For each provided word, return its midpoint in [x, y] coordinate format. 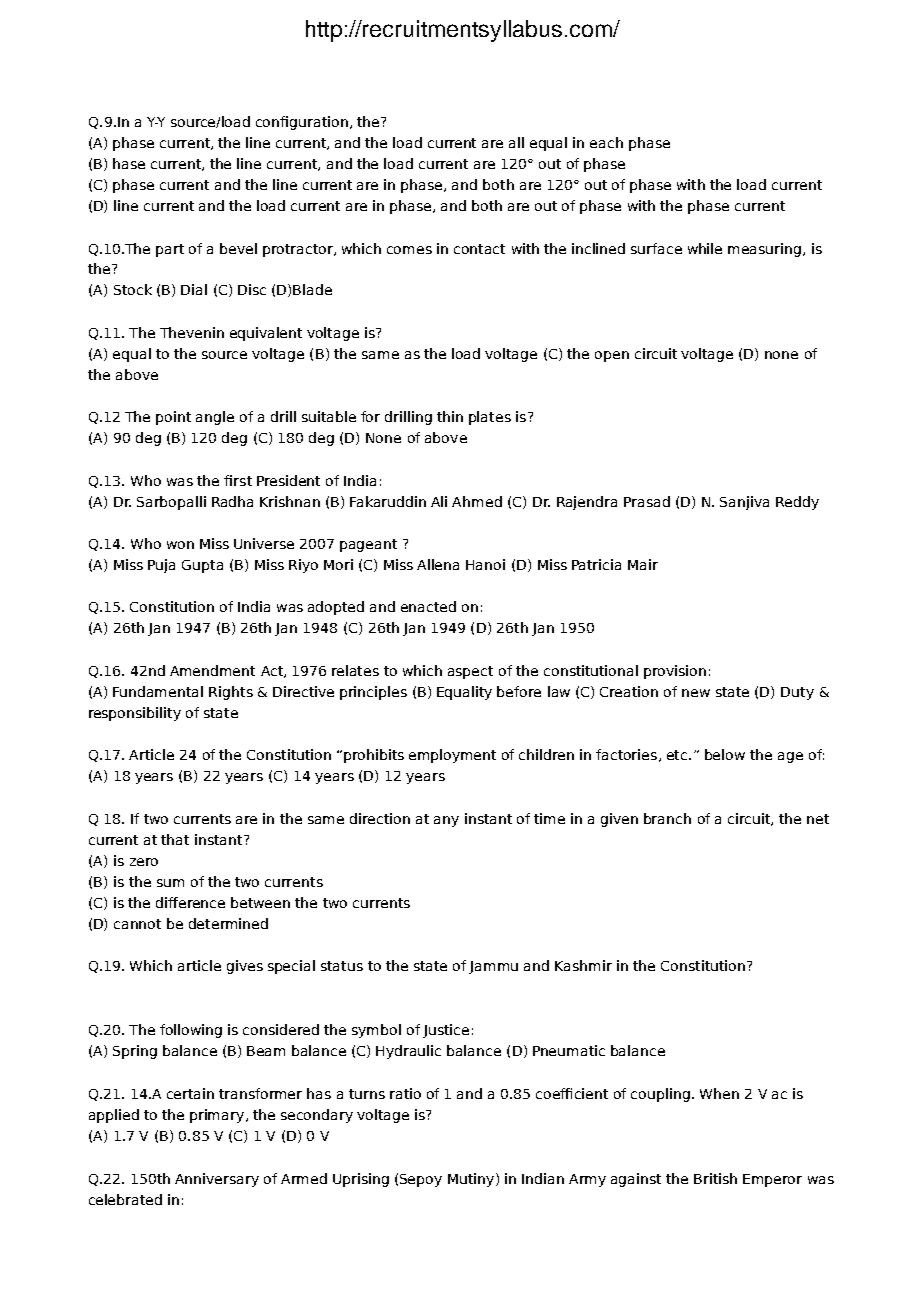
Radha [232, 501]
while [705, 248]
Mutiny [472, 1180]
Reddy [797, 503]
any [446, 821]
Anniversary [217, 1180]
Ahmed [477, 501]
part [170, 250]
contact [479, 249]
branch [667, 818]
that [175, 839]
